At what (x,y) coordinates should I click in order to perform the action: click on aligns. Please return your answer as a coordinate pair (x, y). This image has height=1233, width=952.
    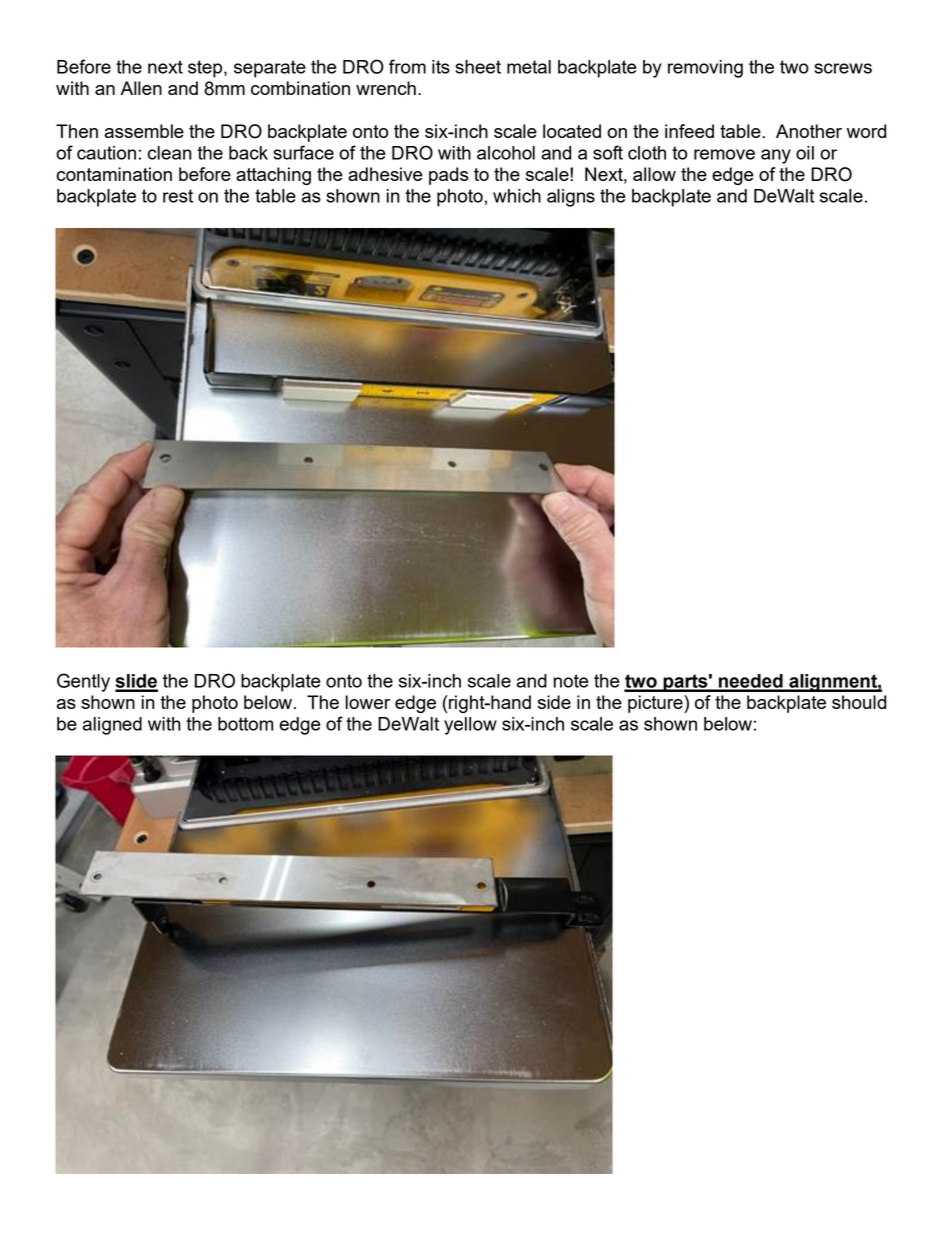
    Looking at the image, I should click on (571, 198).
